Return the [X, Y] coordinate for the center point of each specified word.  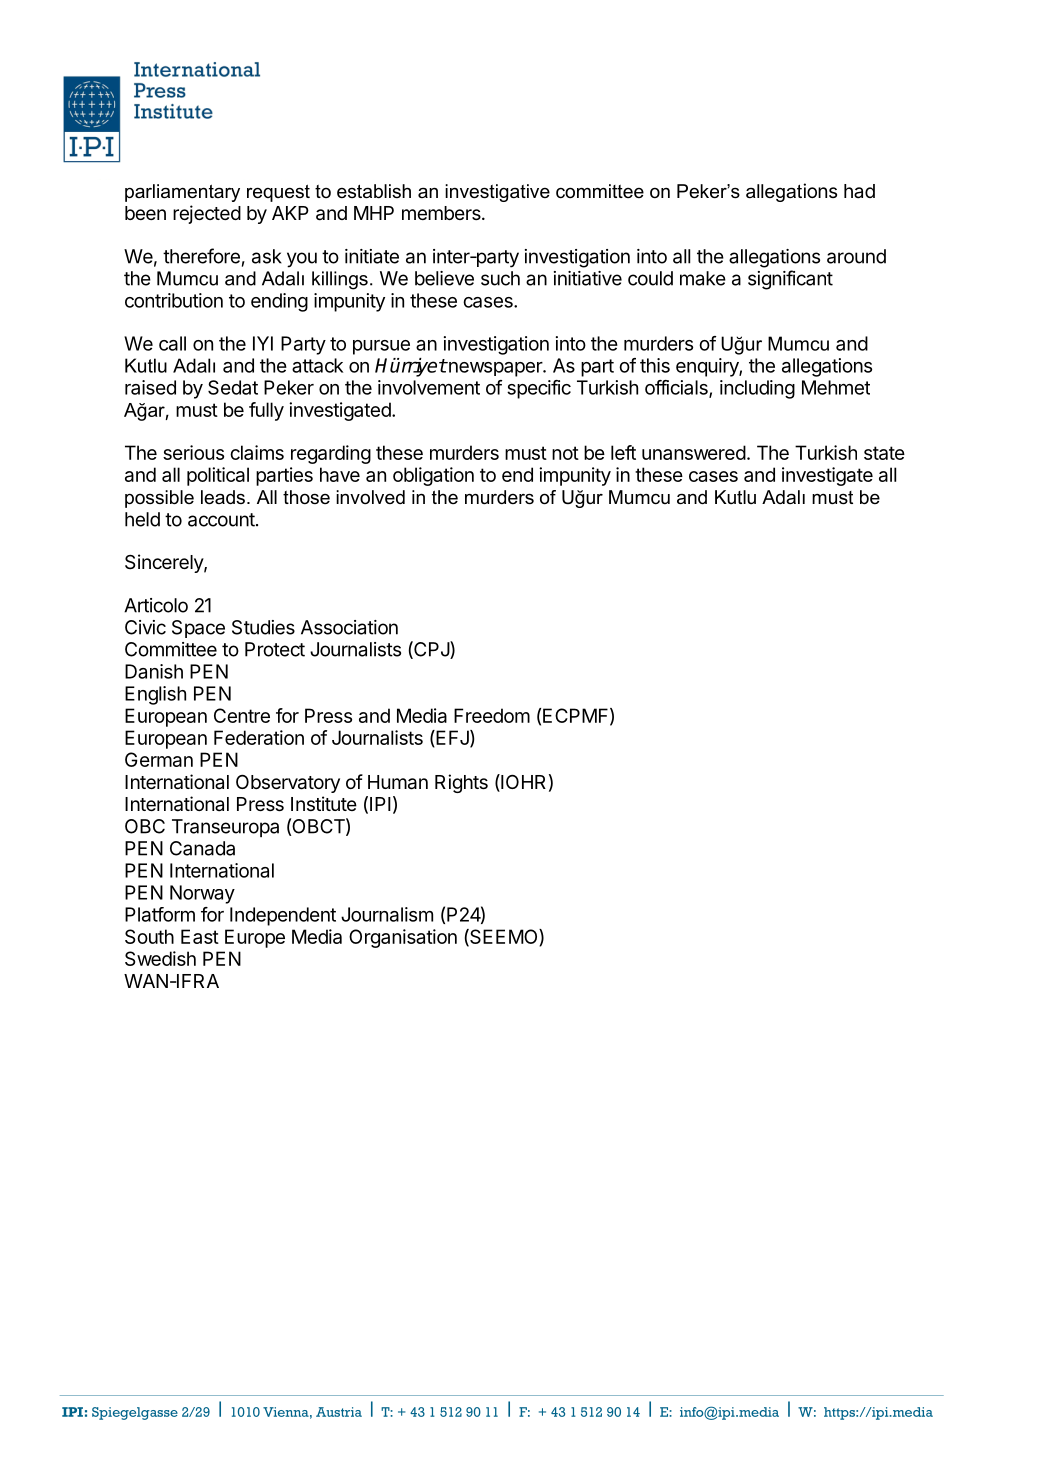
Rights [461, 783]
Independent [283, 916]
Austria [339, 1412]
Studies [263, 627]
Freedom [492, 715]
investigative [497, 193]
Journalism [387, 914]
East [200, 936]
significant [790, 280]
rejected [207, 214]
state [884, 453]
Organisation [403, 938]
